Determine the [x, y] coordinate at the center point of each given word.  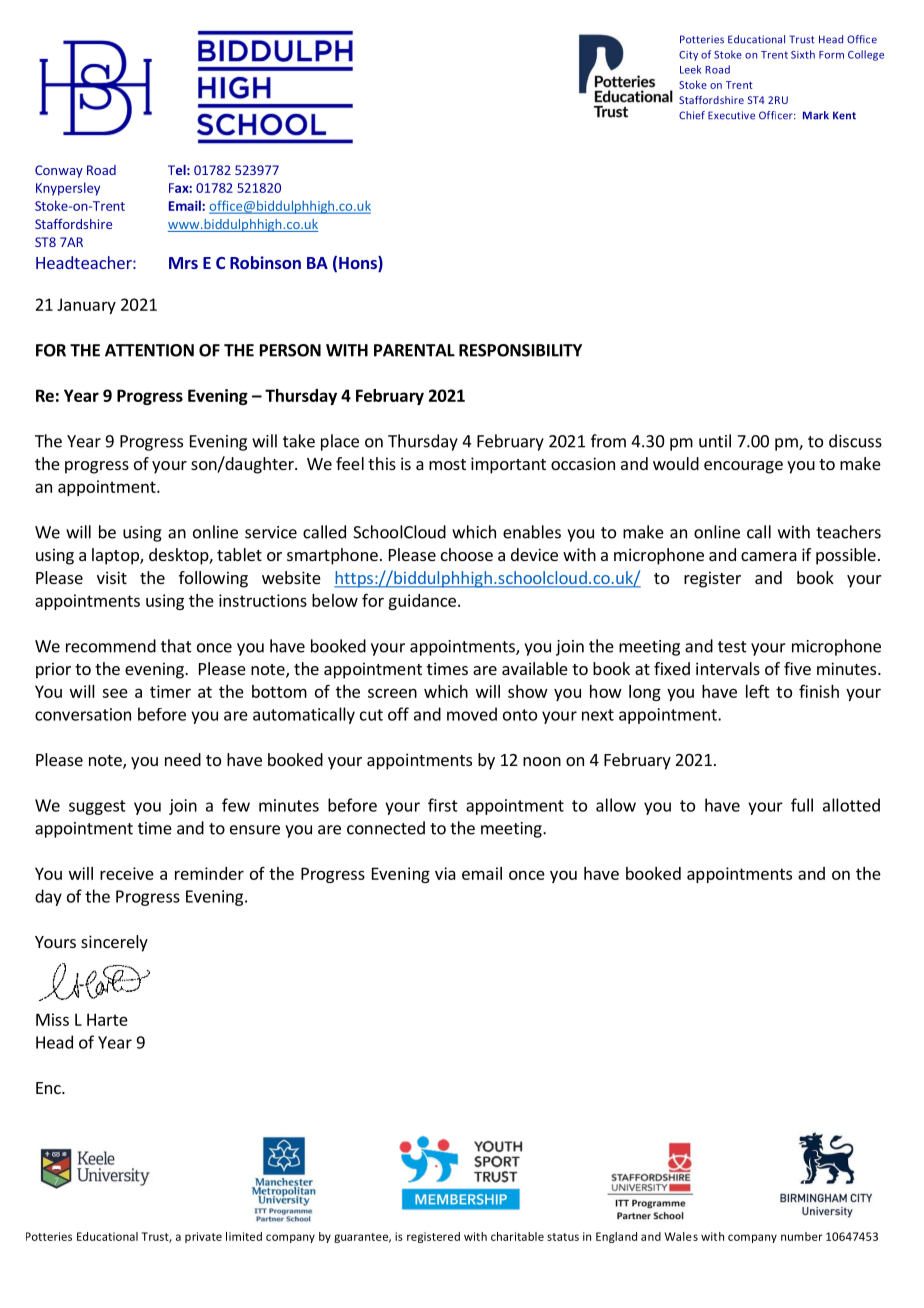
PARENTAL [414, 350]
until [715, 441]
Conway [59, 171]
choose [467, 554]
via [445, 873]
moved [472, 714]
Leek [690, 69]
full [802, 805]
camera [769, 556]
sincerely [114, 943]
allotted [851, 805]
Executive [731, 115]
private [203, 1237]
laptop [116, 556]
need [183, 759]
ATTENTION [149, 350]
